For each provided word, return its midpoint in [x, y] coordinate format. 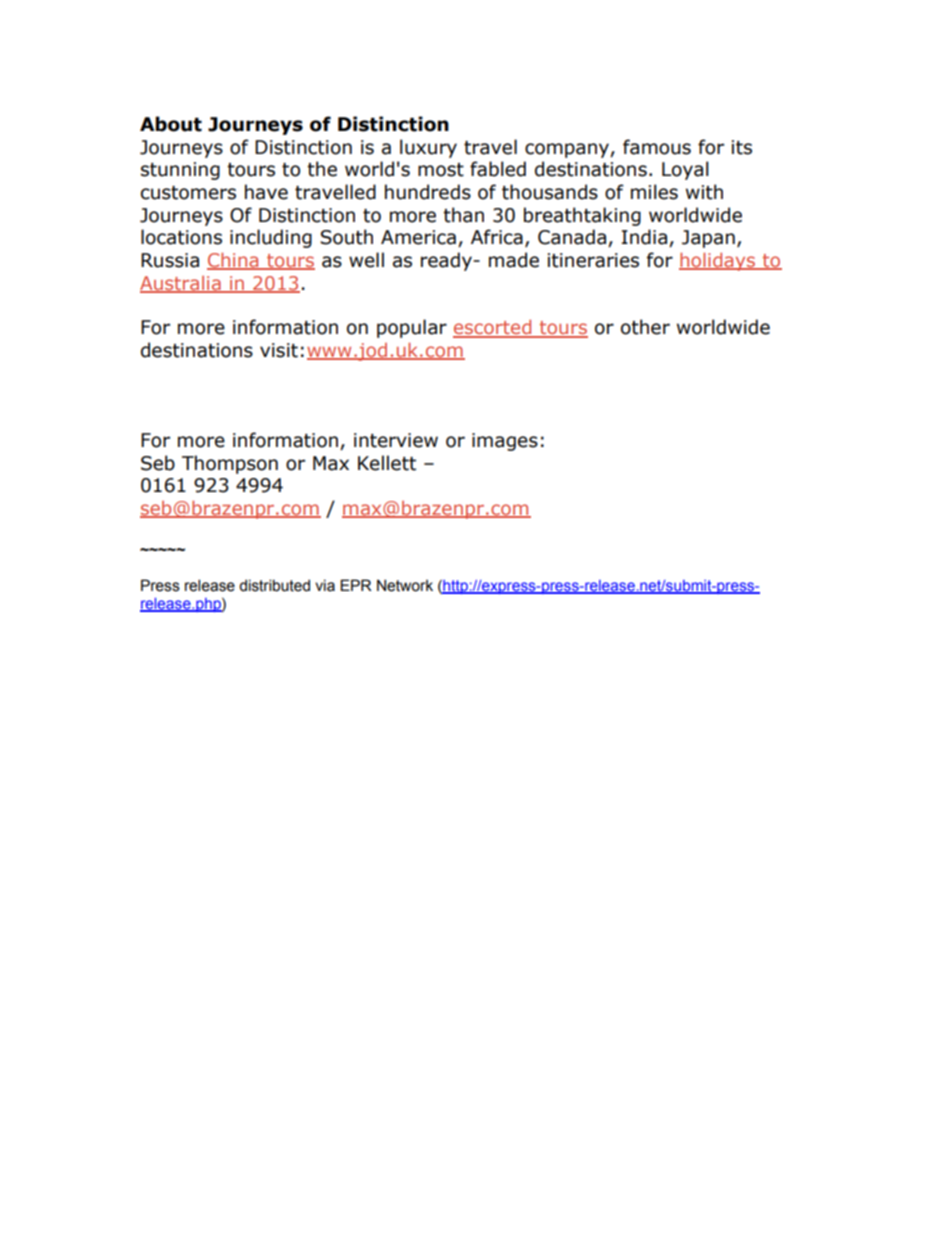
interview [396, 440]
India [644, 237]
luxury [428, 148]
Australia [181, 284]
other [645, 327]
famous [657, 147]
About [171, 124]
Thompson [230, 464]
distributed [274, 585]
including [271, 238]
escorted [493, 328]
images [505, 442]
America [418, 237]
